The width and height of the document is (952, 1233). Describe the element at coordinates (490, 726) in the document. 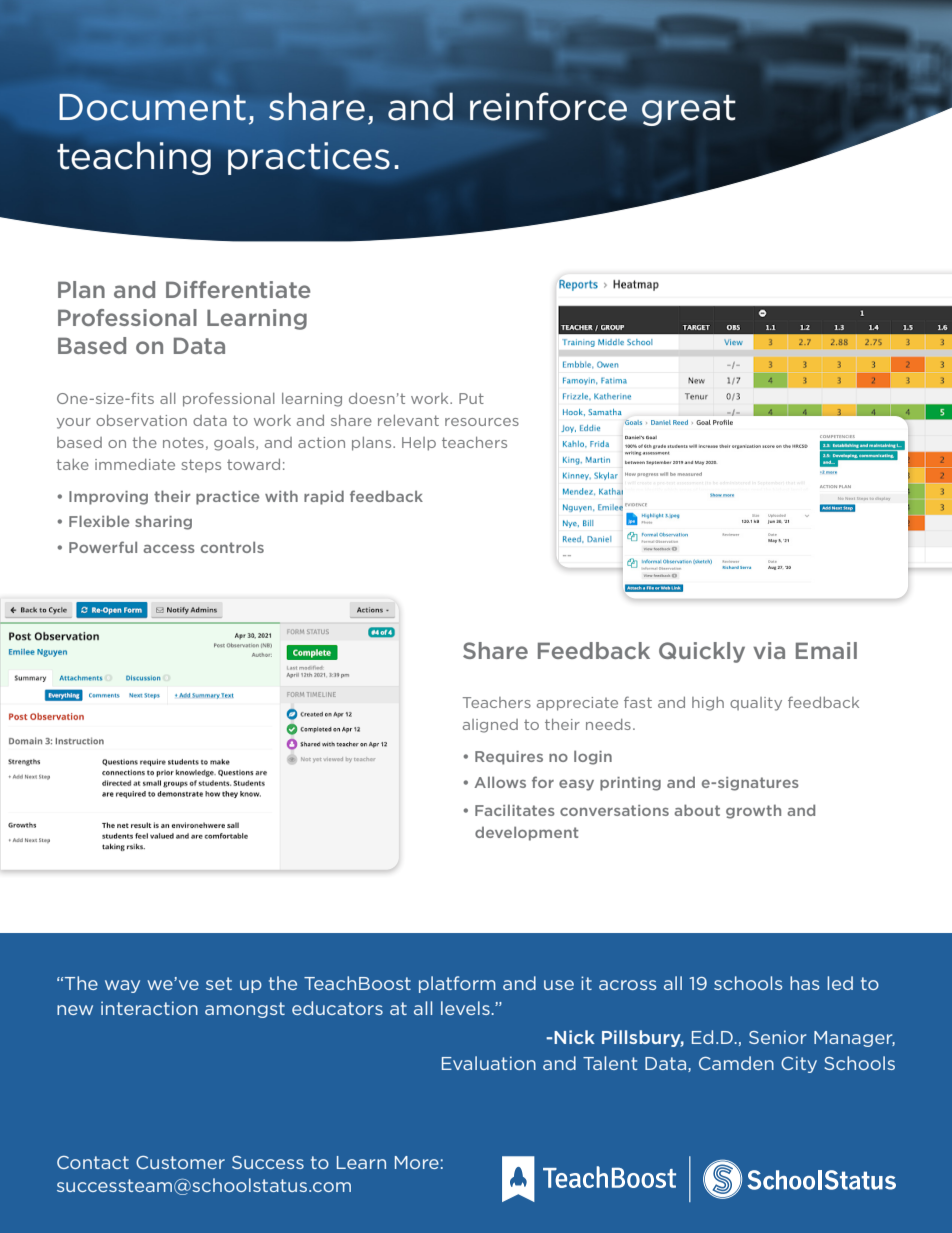

I see `aligned` at that location.
